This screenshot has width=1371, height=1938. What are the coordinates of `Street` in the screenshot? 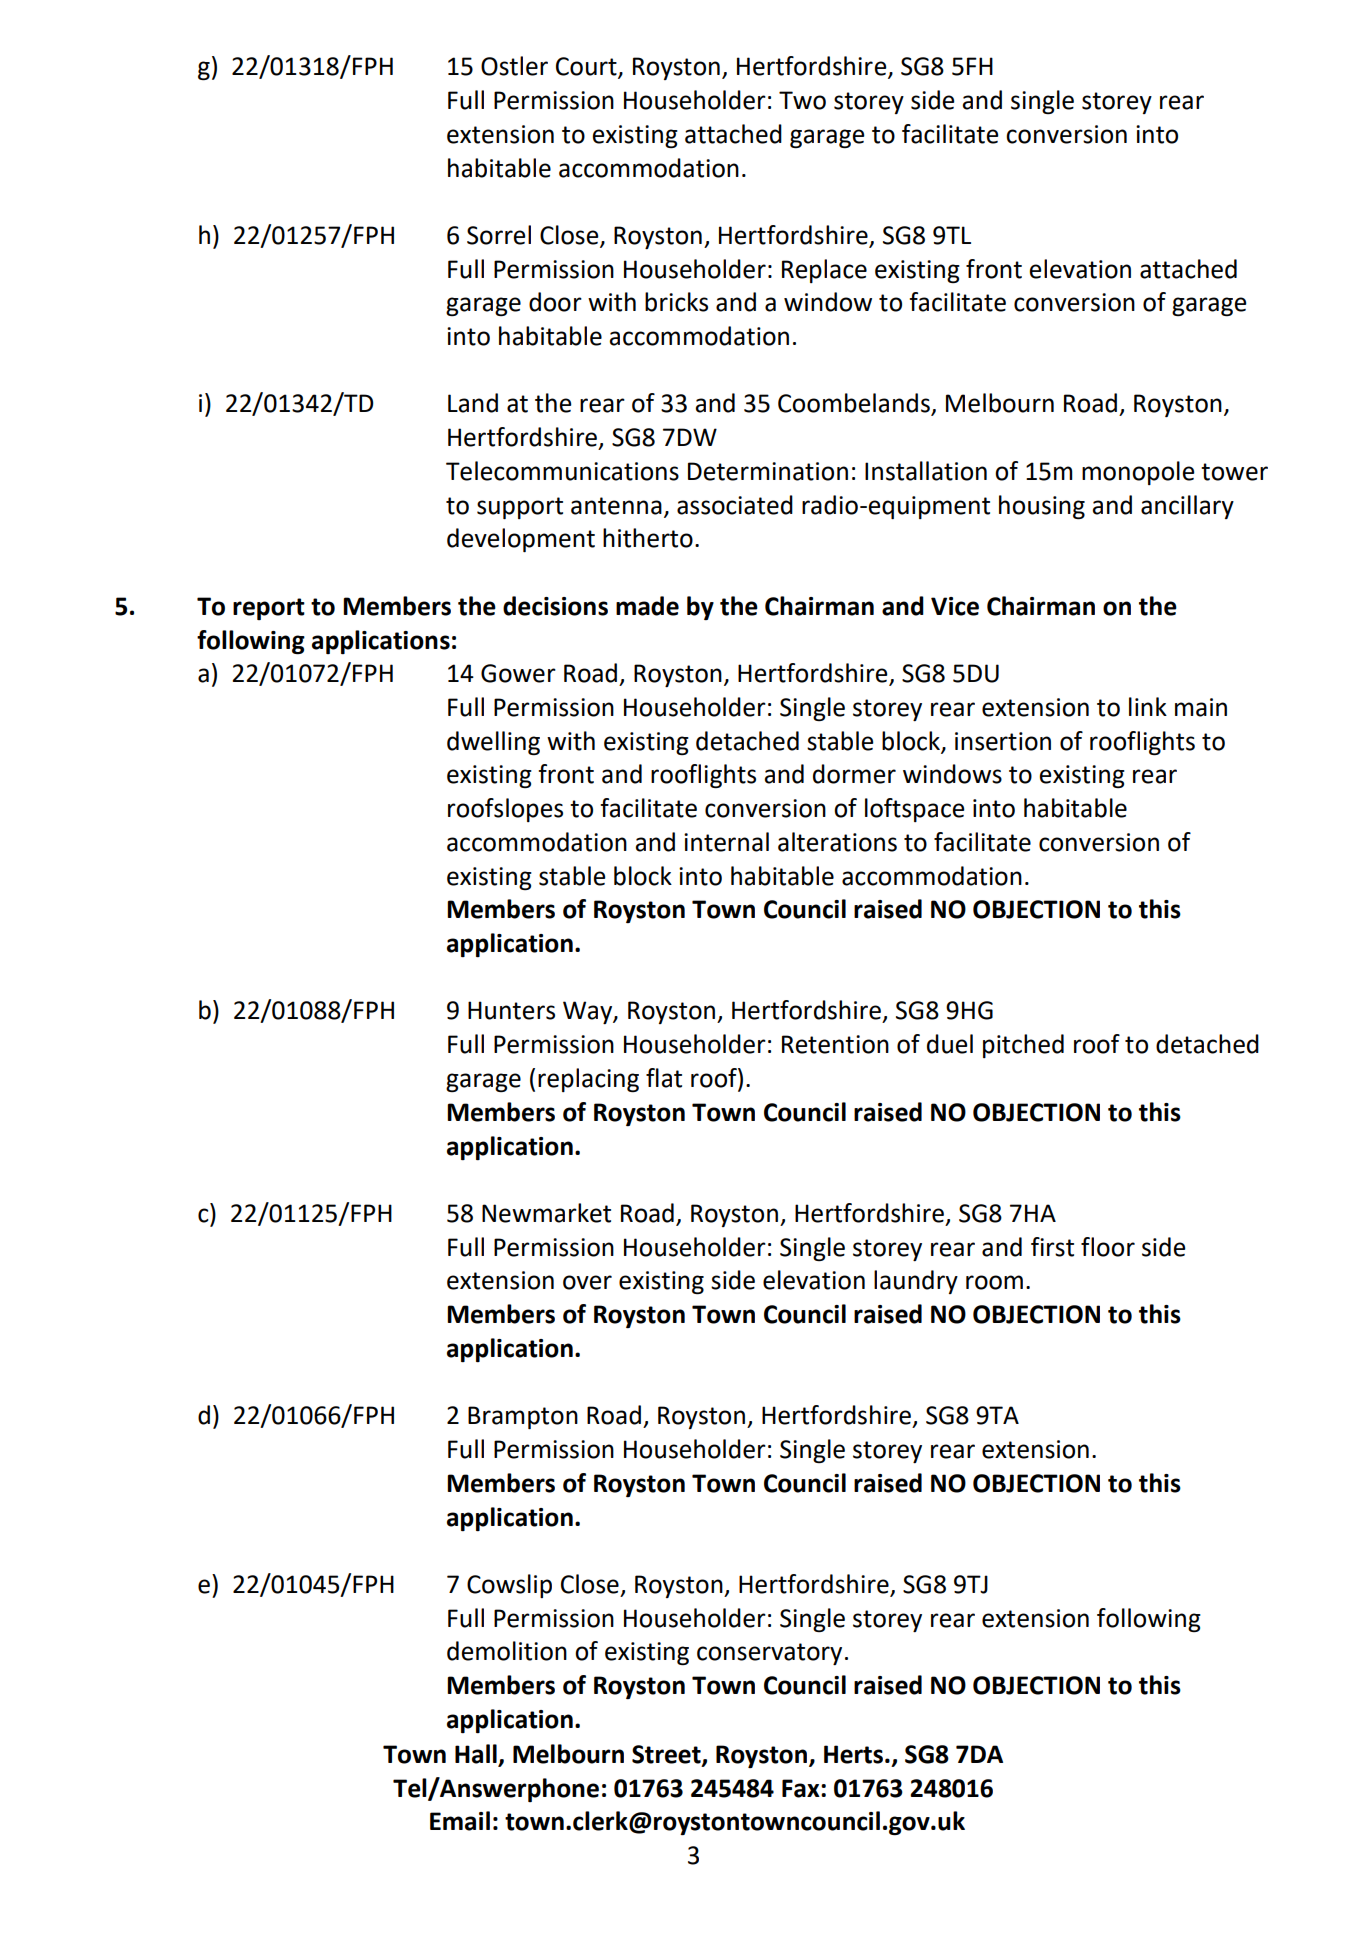 It's located at (667, 1755).
